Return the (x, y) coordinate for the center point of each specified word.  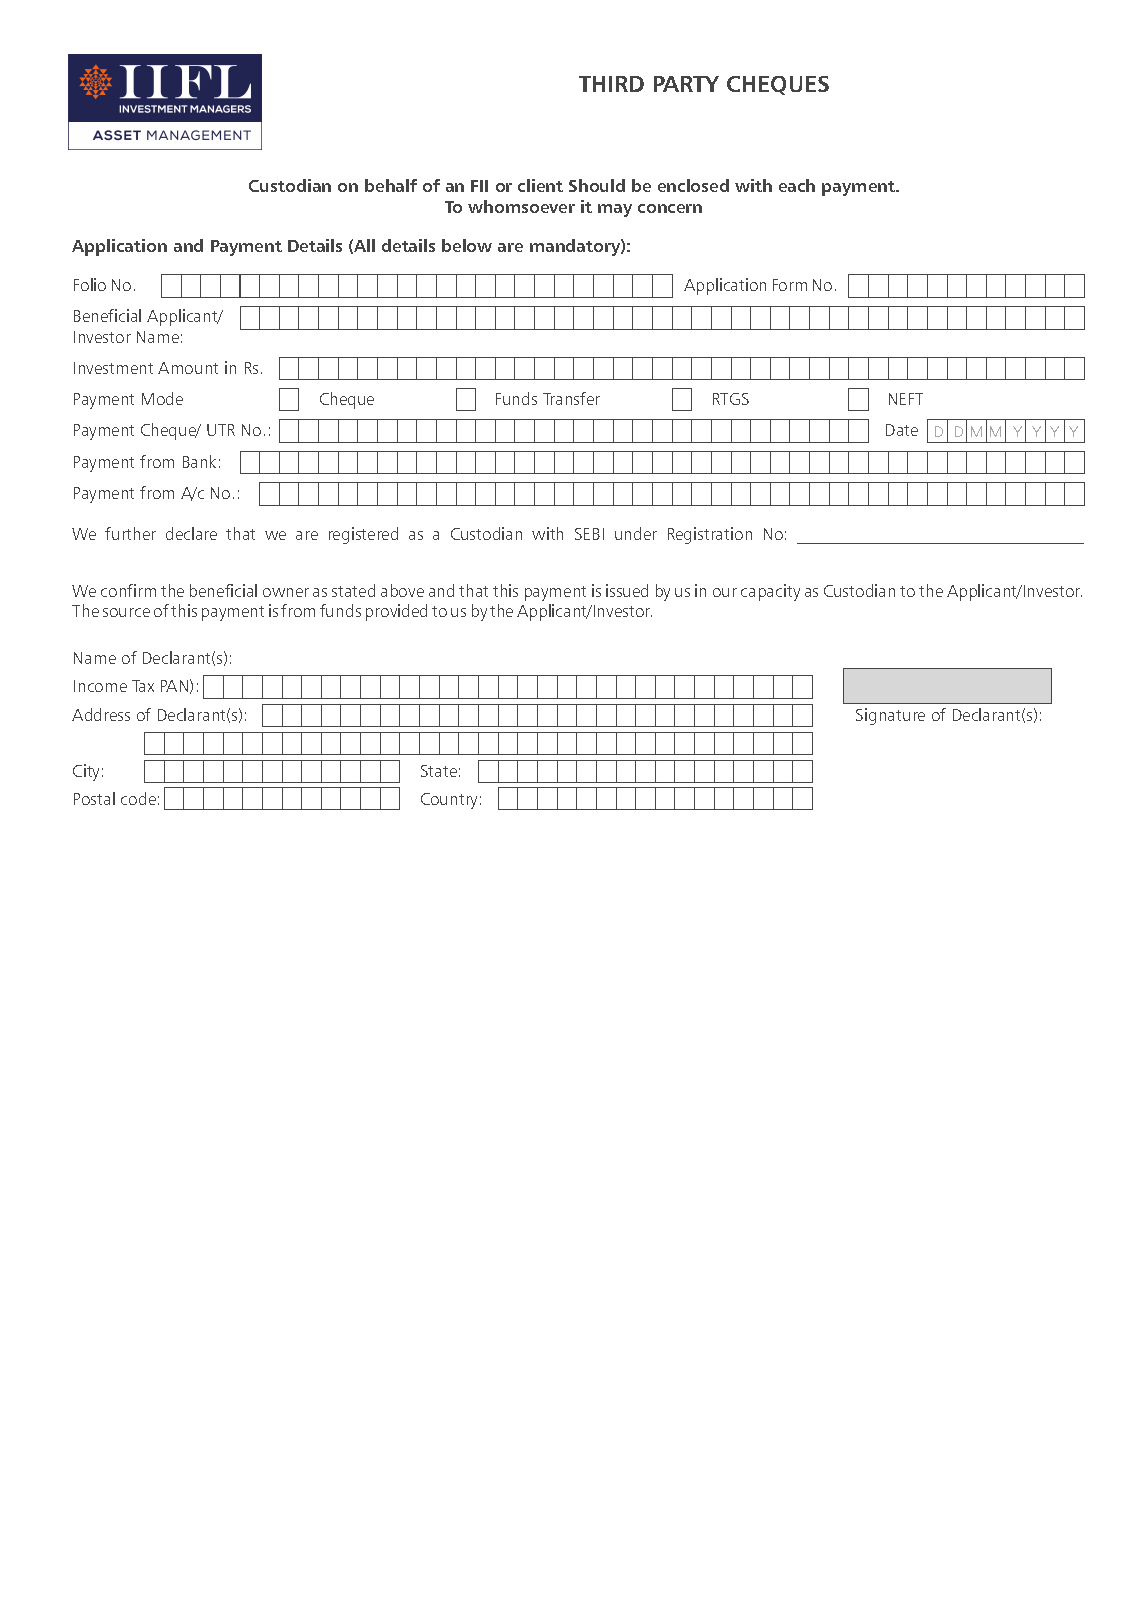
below (467, 245)
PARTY (686, 84)
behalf (391, 185)
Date (902, 430)
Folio (90, 284)
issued (627, 590)
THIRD (611, 84)
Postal (94, 798)
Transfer (571, 398)
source (126, 612)
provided (396, 612)
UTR (221, 430)
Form (790, 285)
